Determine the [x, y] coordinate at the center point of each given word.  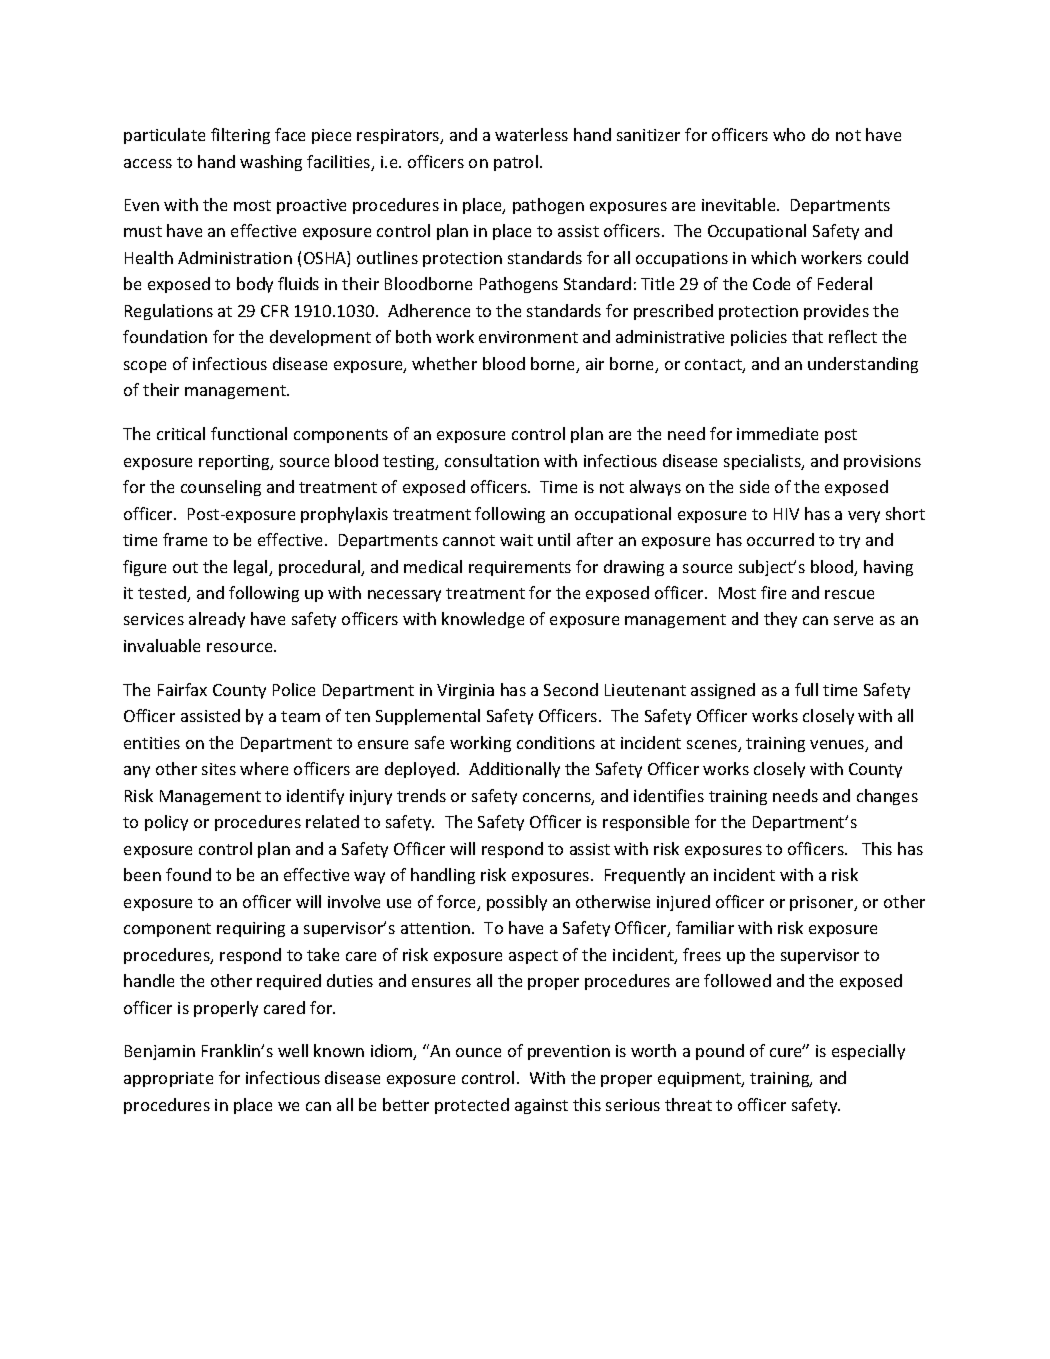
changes [887, 797]
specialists [763, 462]
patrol [516, 163]
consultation [492, 460]
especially [868, 1052]
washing [271, 163]
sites [219, 769]
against [541, 1106]
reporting [236, 462]
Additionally [514, 770]
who [789, 134]
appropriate [168, 1079]
